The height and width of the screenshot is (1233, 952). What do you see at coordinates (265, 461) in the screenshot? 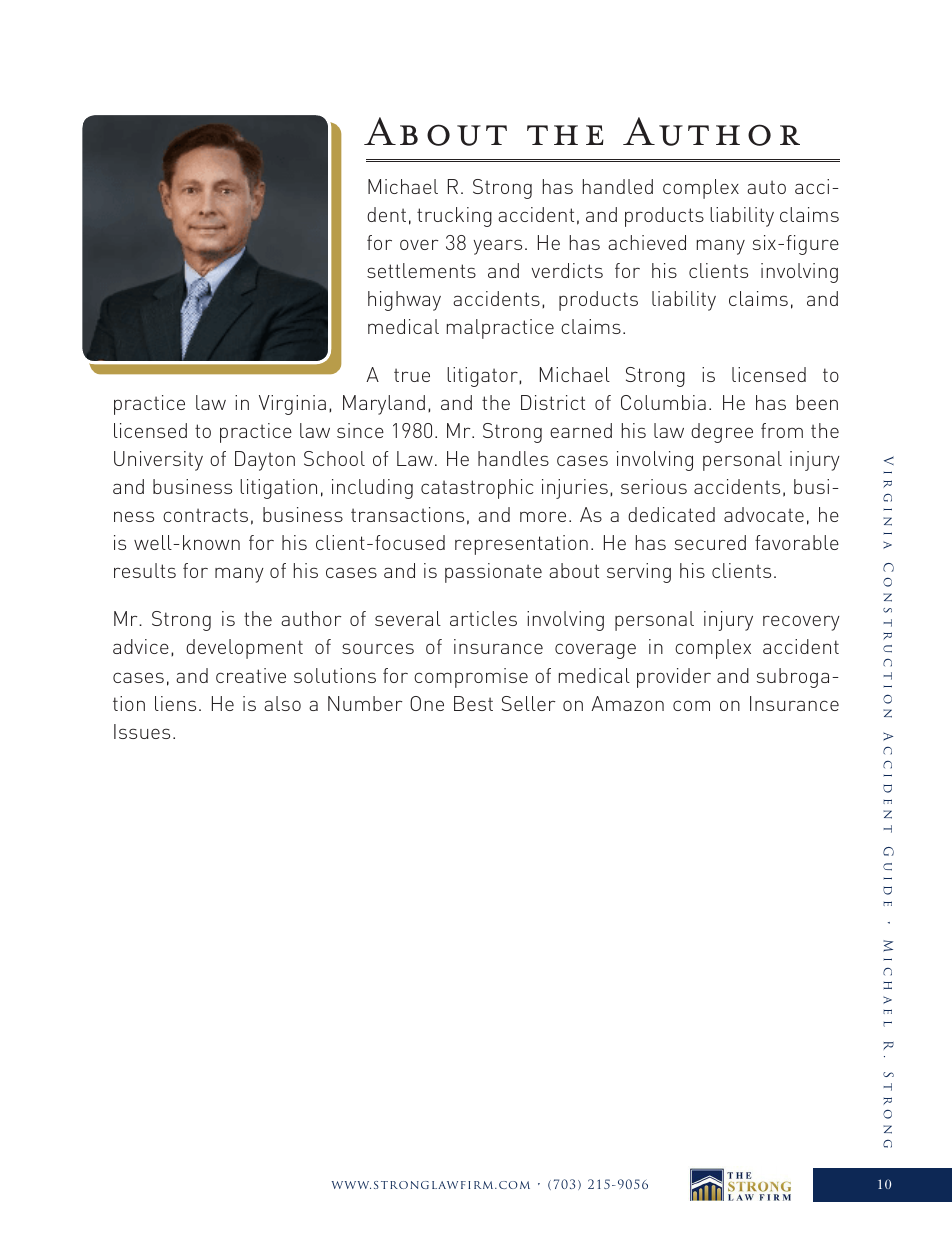
I see `Dayton` at bounding box center [265, 461].
